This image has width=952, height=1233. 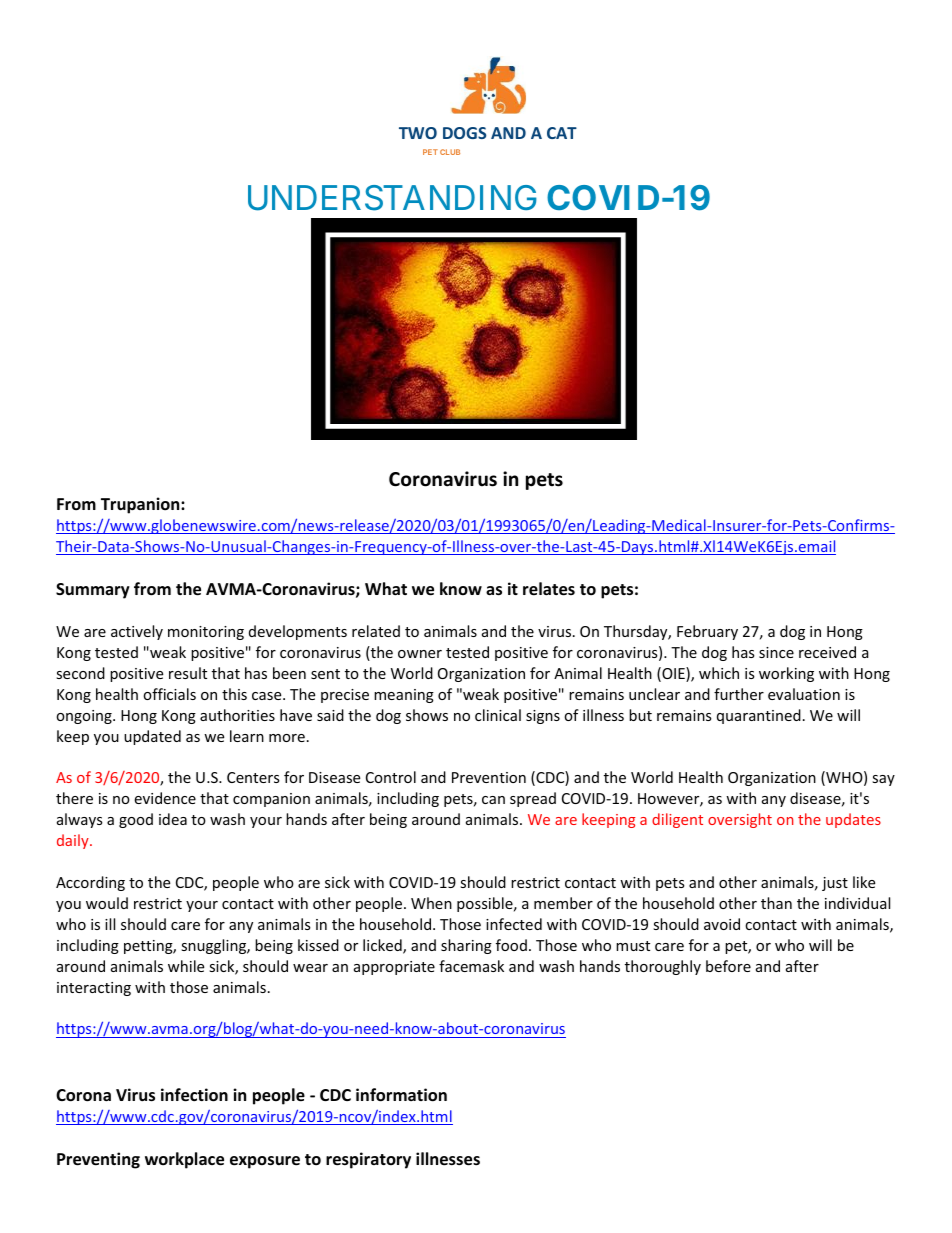 What do you see at coordinates (401, 1095) in the image?
I see `information` at bounding box center [401, 1095].
